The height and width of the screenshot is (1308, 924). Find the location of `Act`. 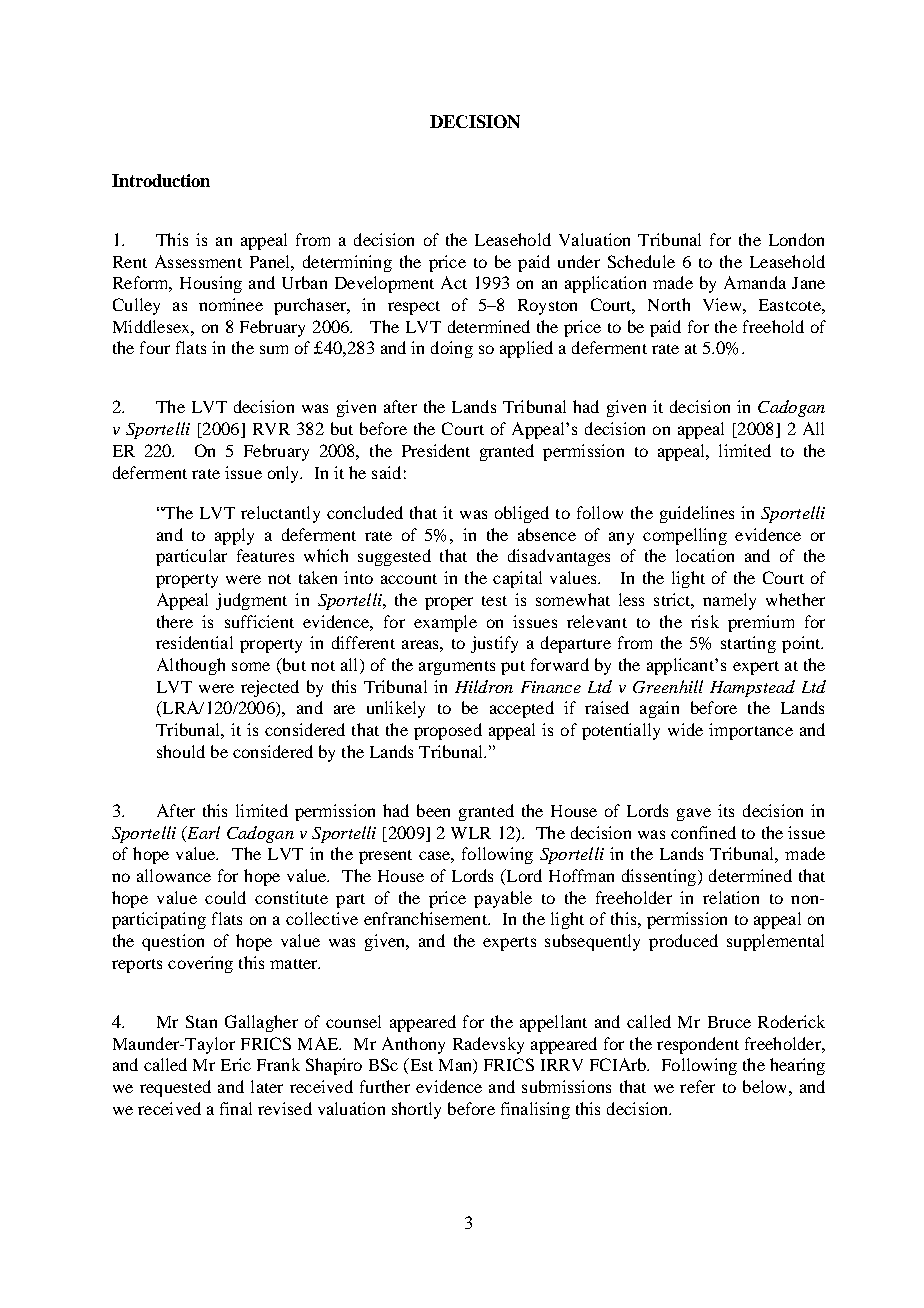

Act is located at coordinates (454, 282).
